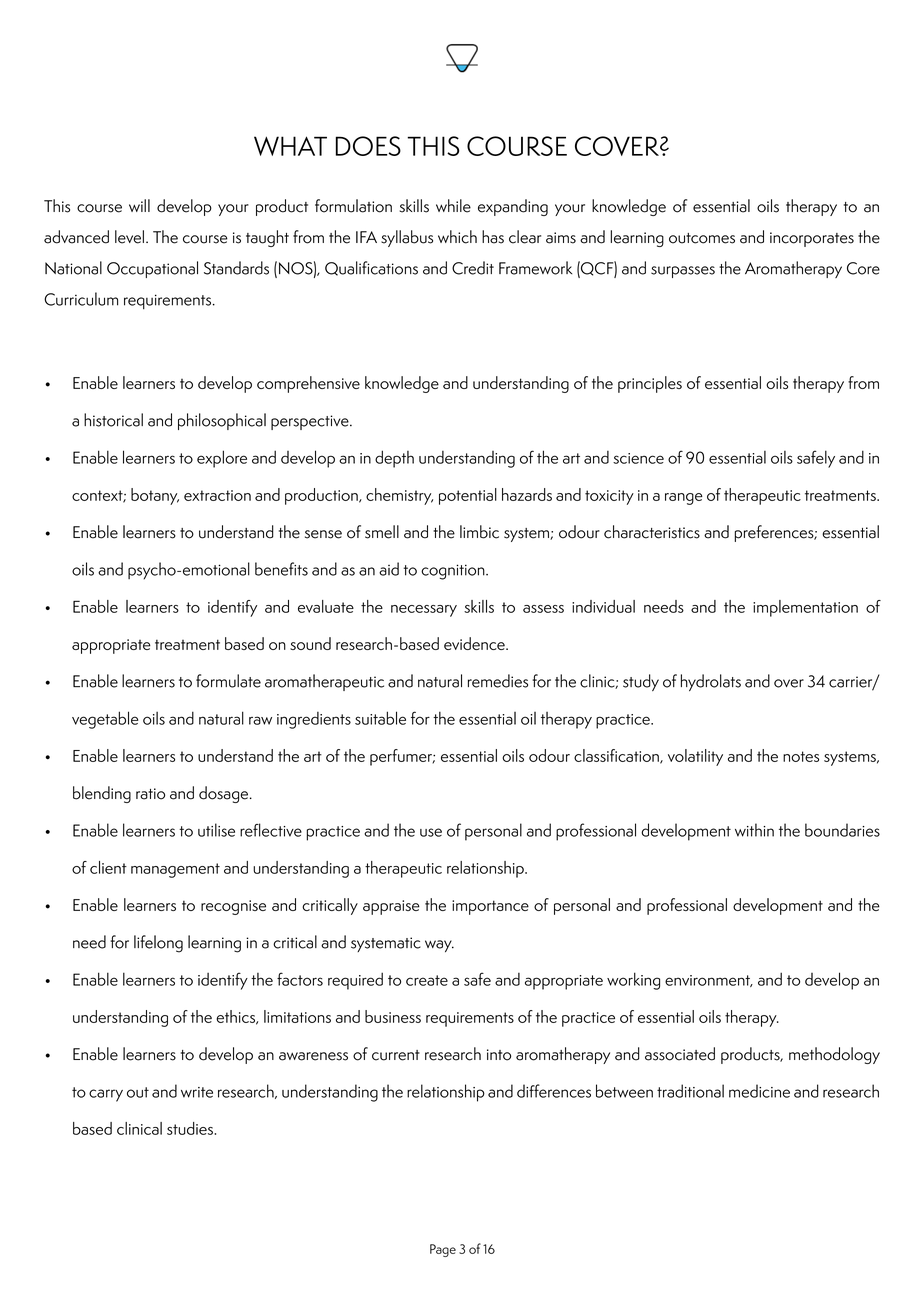 The height and width of the screenshot is (1308, 924). I want to click on Page, so click(443, 1250).
